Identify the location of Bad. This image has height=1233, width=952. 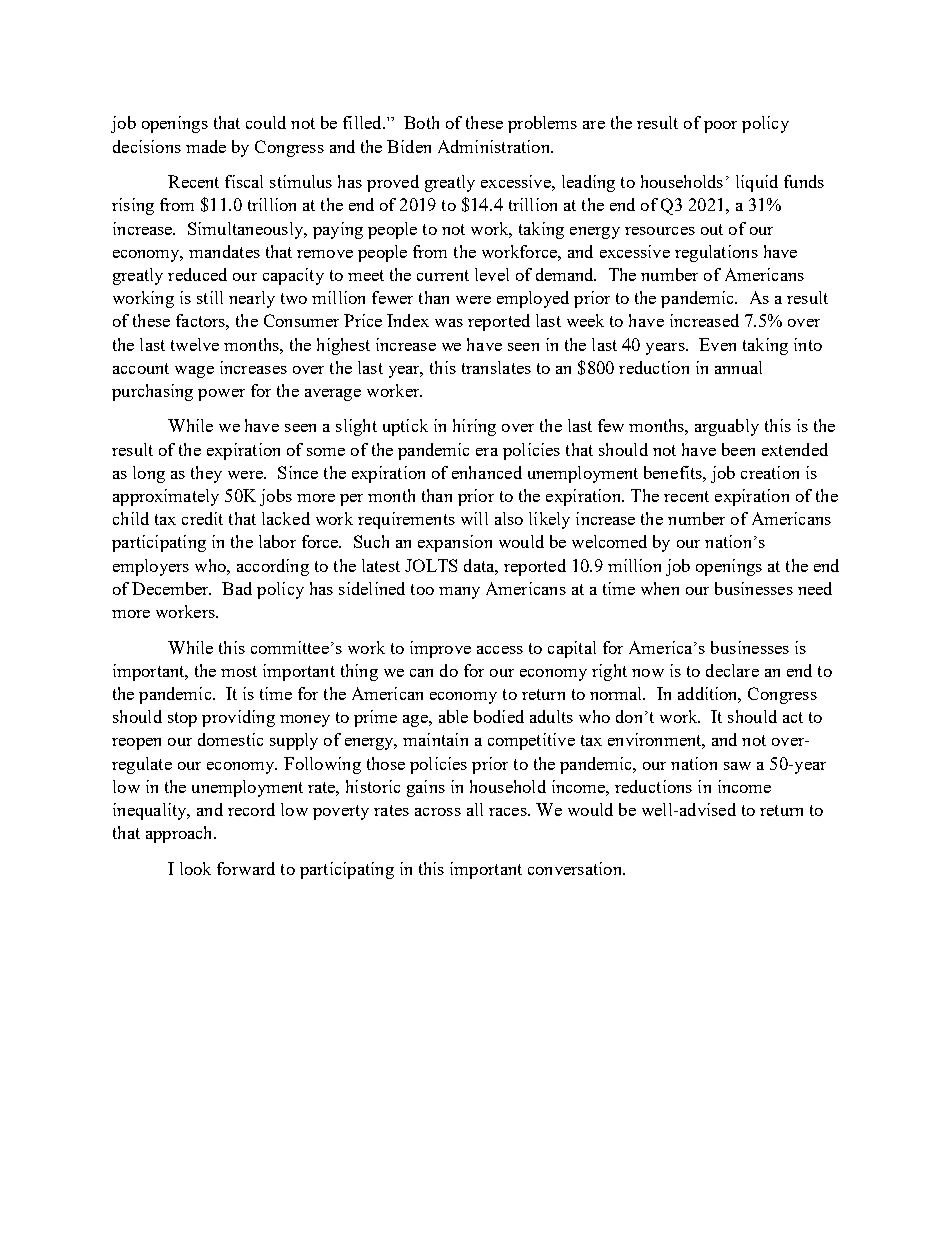
(237, 588).
